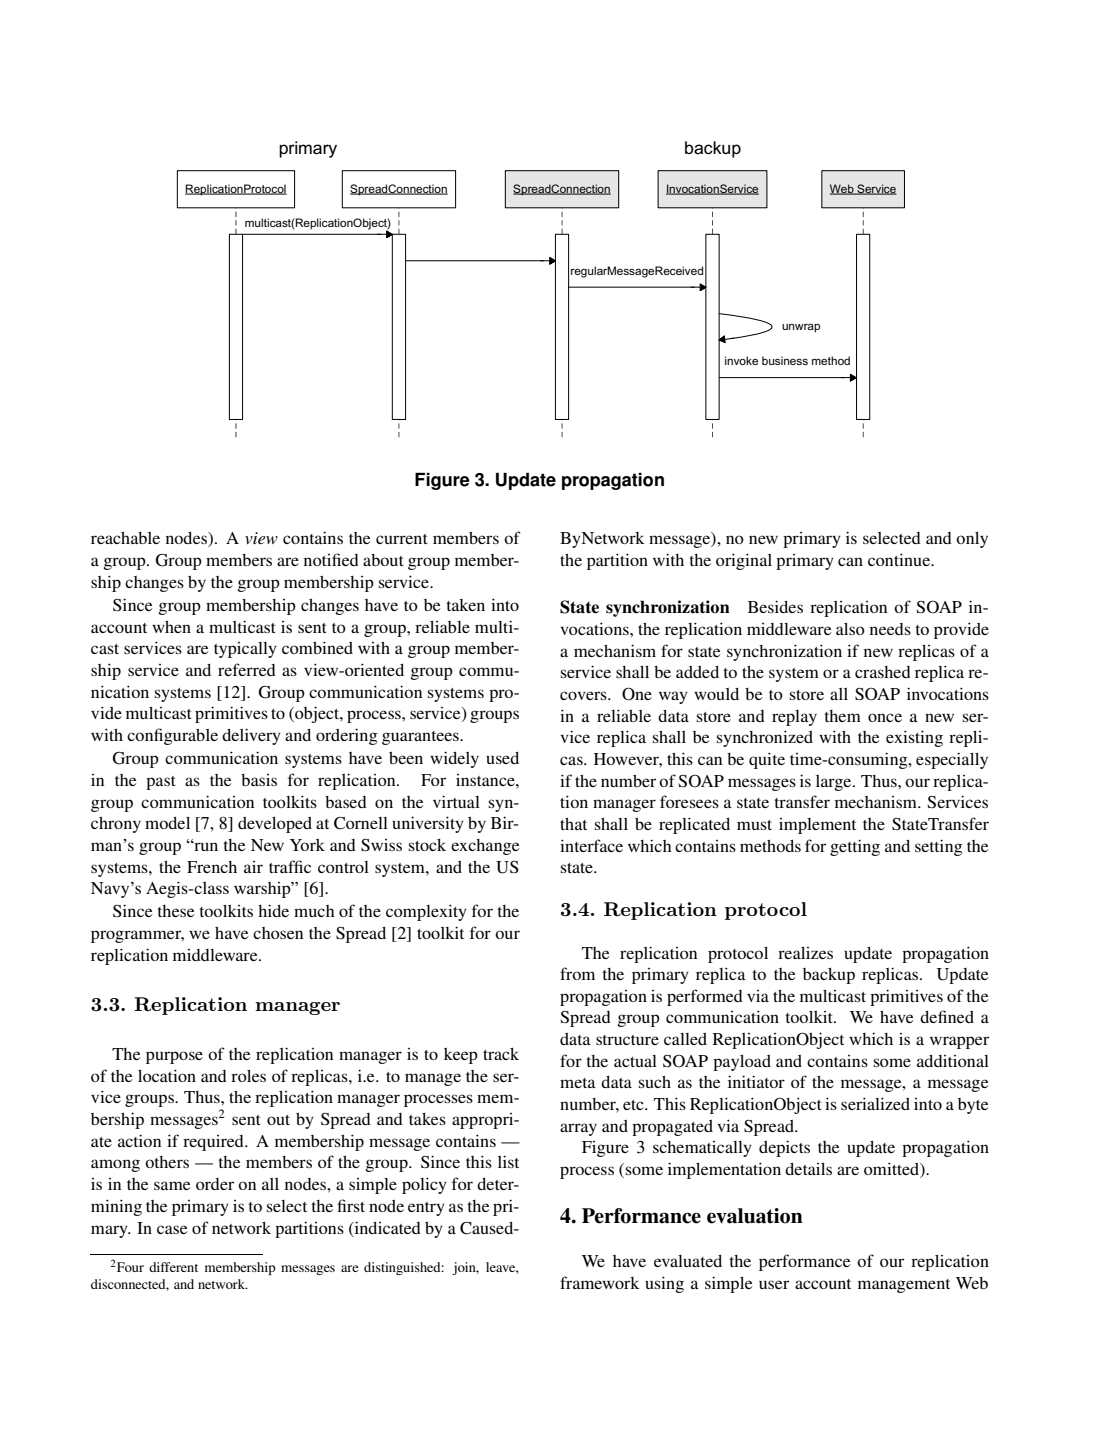  What do you see at coordinates (741, 360) in the image?
I see `invoke` at bounding box center [741, 360].
